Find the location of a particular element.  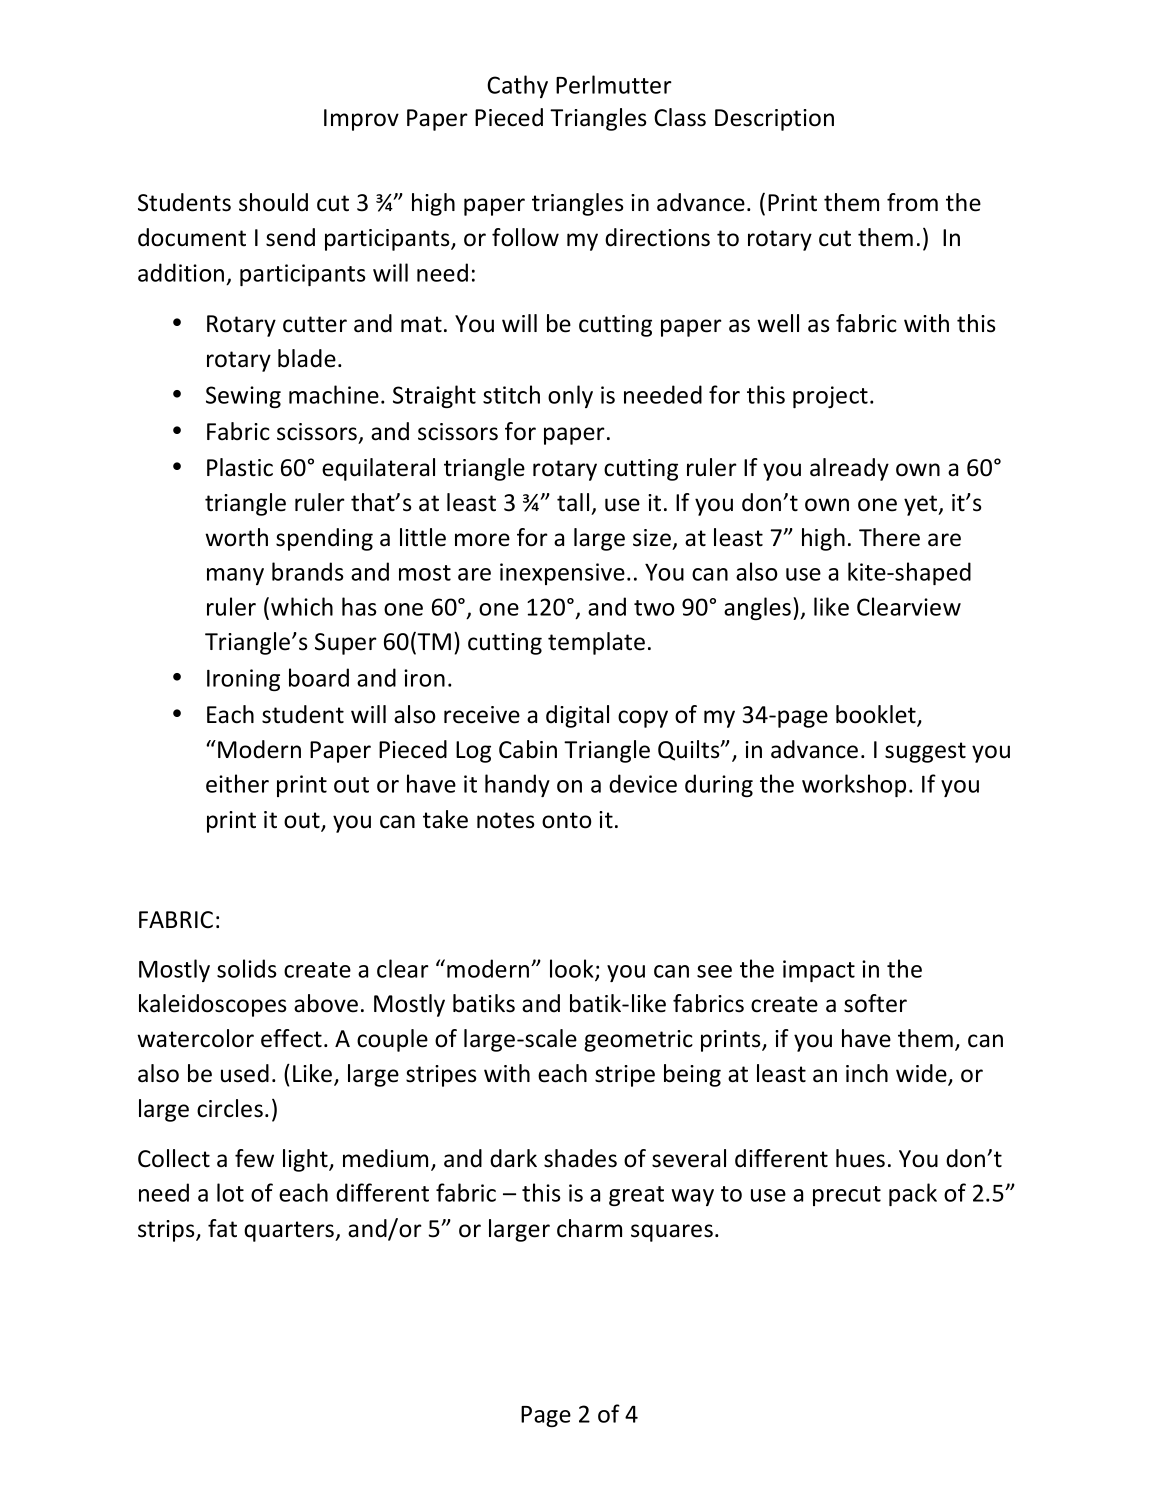

charm is located at coordinates (589, 1228).
